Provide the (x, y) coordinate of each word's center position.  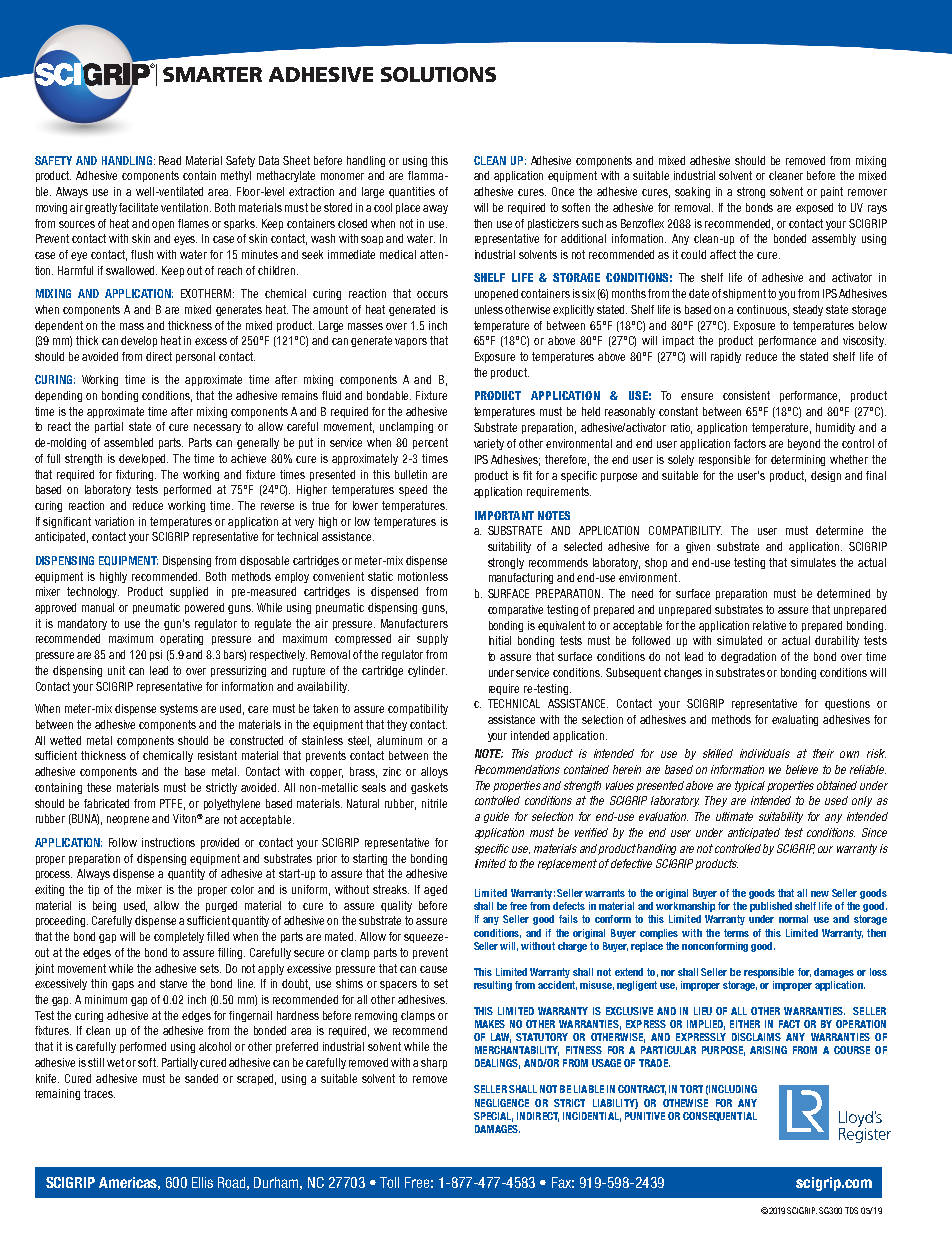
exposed (814, 208)
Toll (389, 1182)
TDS (851, 1210)
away (435, 209)
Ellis (202, 1182)
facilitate (138, 207)
